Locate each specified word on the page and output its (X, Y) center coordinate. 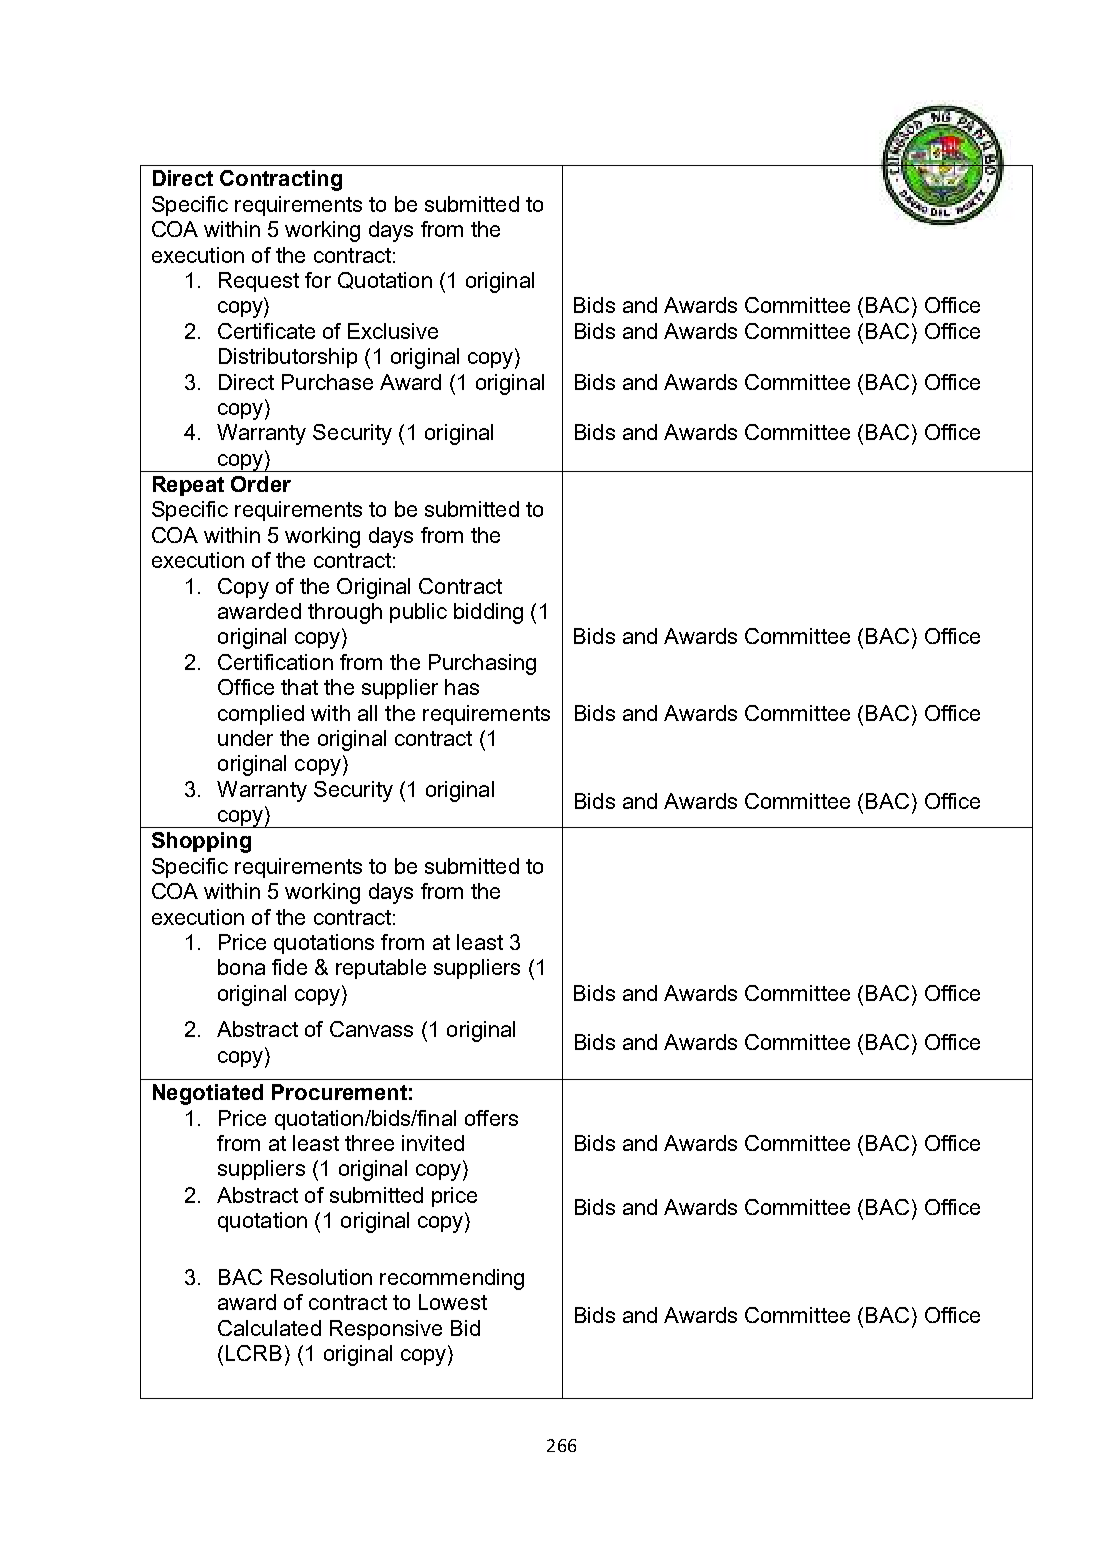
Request (259, 282)
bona (241, 967)
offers (491, 1118)
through (345, 613)
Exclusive (393, 331)
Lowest (453, 1302)
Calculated (269, 1328)
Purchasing (482, 664)
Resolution (321, 1277)
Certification (275, 662)
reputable (381, 969)
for (318, 280)
